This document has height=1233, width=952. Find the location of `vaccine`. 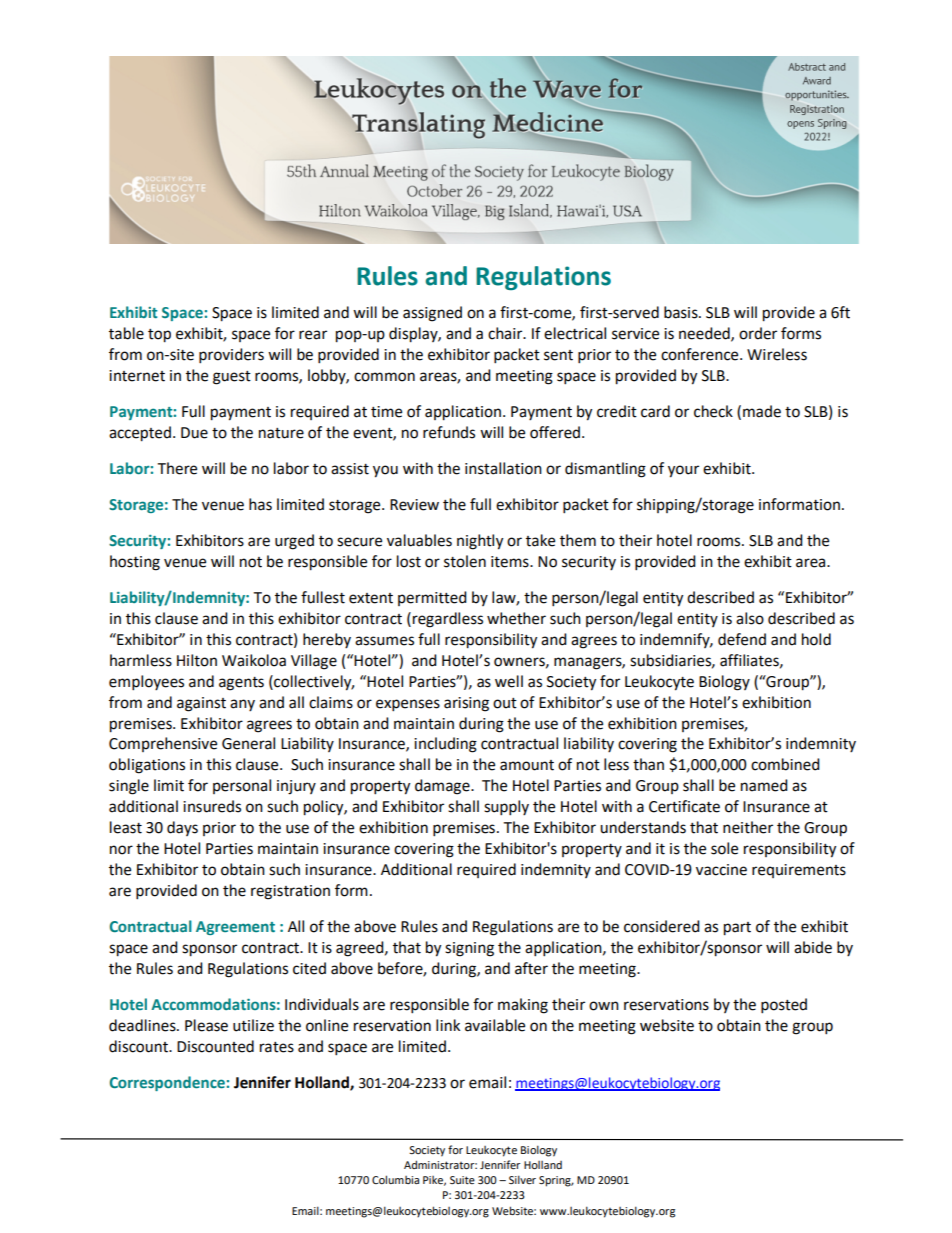

vaccine is located at coordinates (721, 870).
